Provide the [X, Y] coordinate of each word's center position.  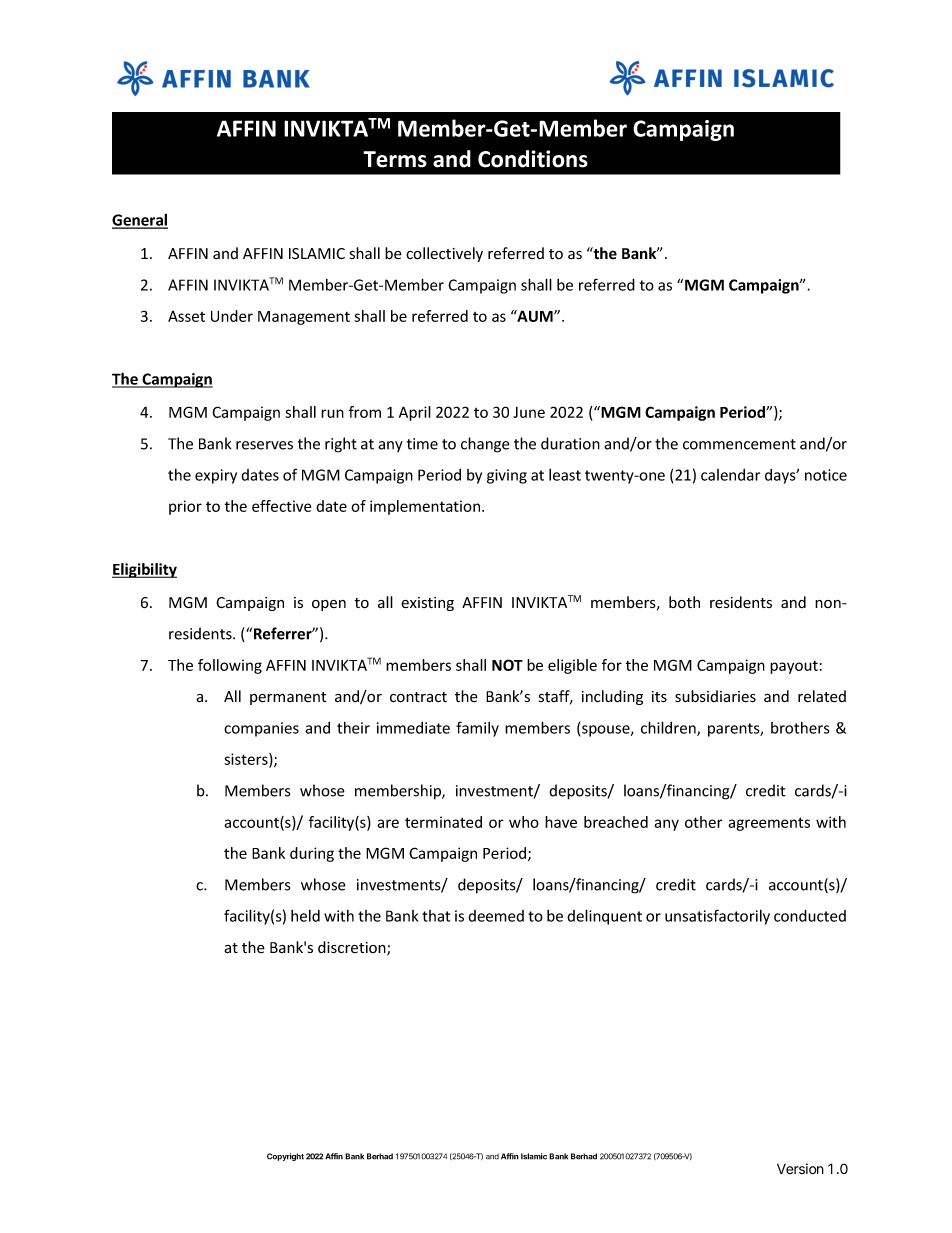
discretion [353, 948]
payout [794, 667]
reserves [264, 445]
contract [418, 697]
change [485, 445]
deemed [496, 916]
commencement [739, 444]
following [230, 666]
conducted [810, 916]
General [140, 221]
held [305, 916]
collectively [444, 254]
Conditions [533, 159]
